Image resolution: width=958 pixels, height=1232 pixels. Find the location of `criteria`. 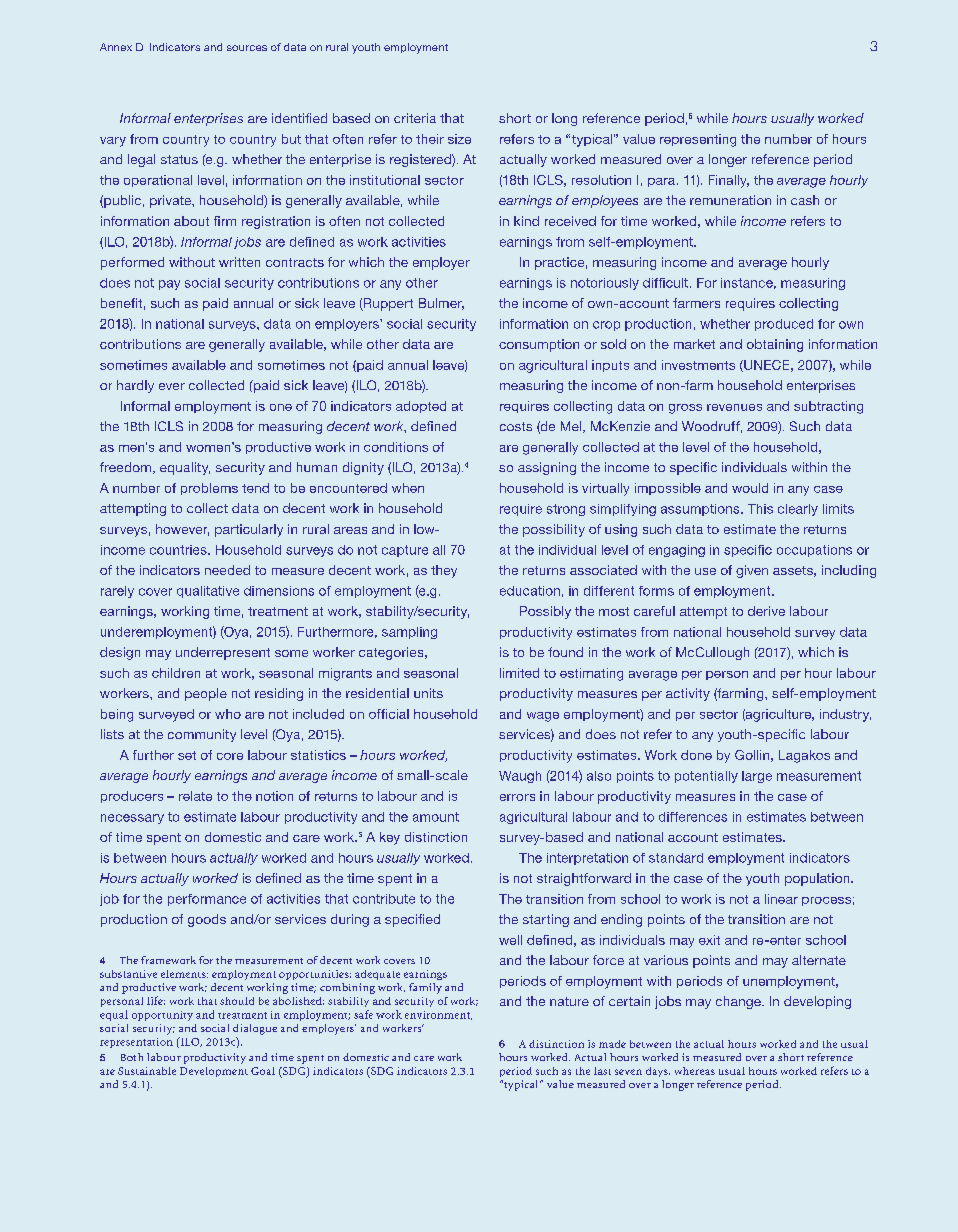

criteria is located at coordinates (415, 118).
